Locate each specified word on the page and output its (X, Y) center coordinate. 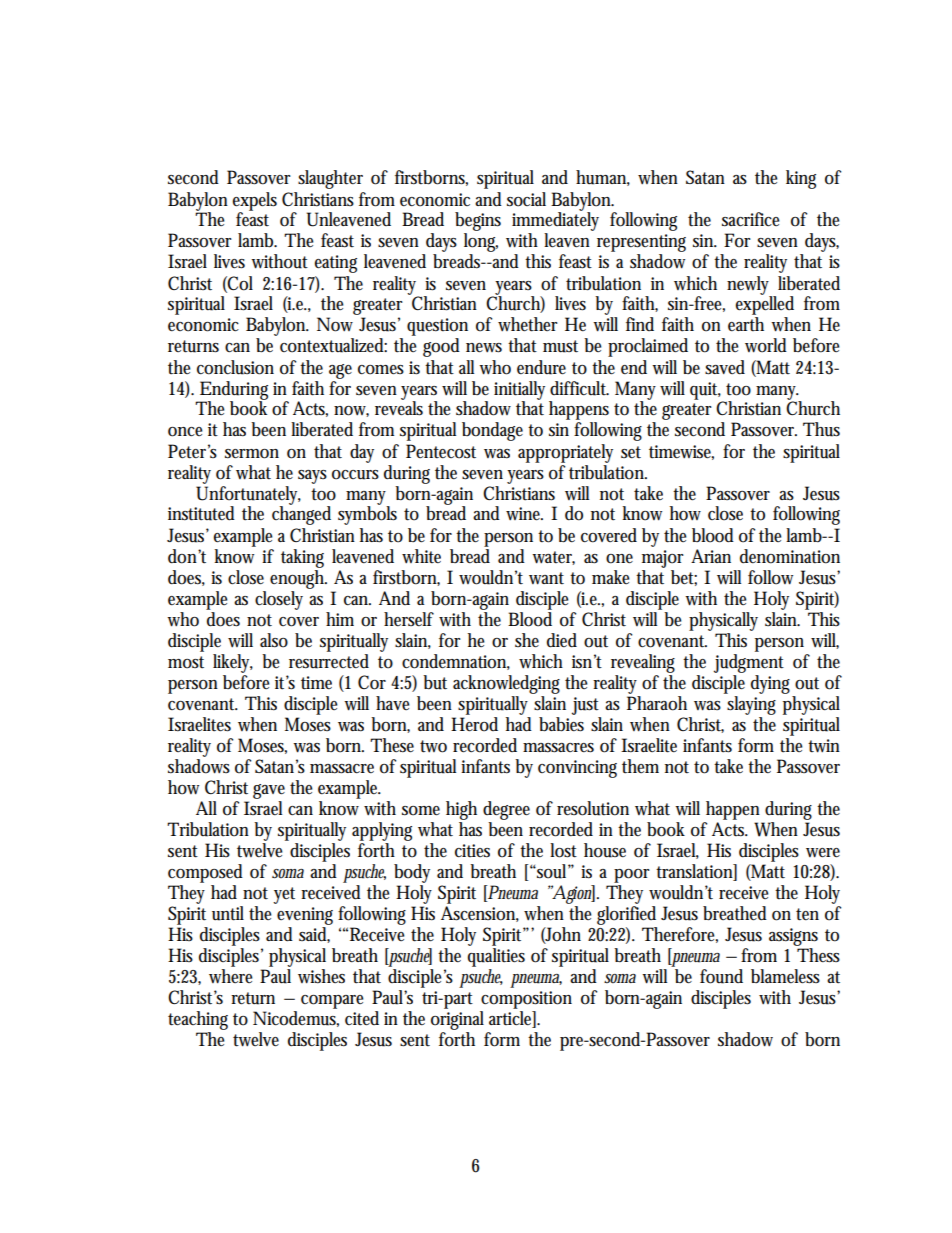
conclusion (235, 367)
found (721, 976)
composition (526, 1000)
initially (522, 391)
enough (298, 578)
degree (506, 810)
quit (705, 391)
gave (269, 791)
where (230, 976)
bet (684, 578)
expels (255, 202)
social (526, 199)
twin (824, 746)
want (546, 578)
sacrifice (750, 219)
